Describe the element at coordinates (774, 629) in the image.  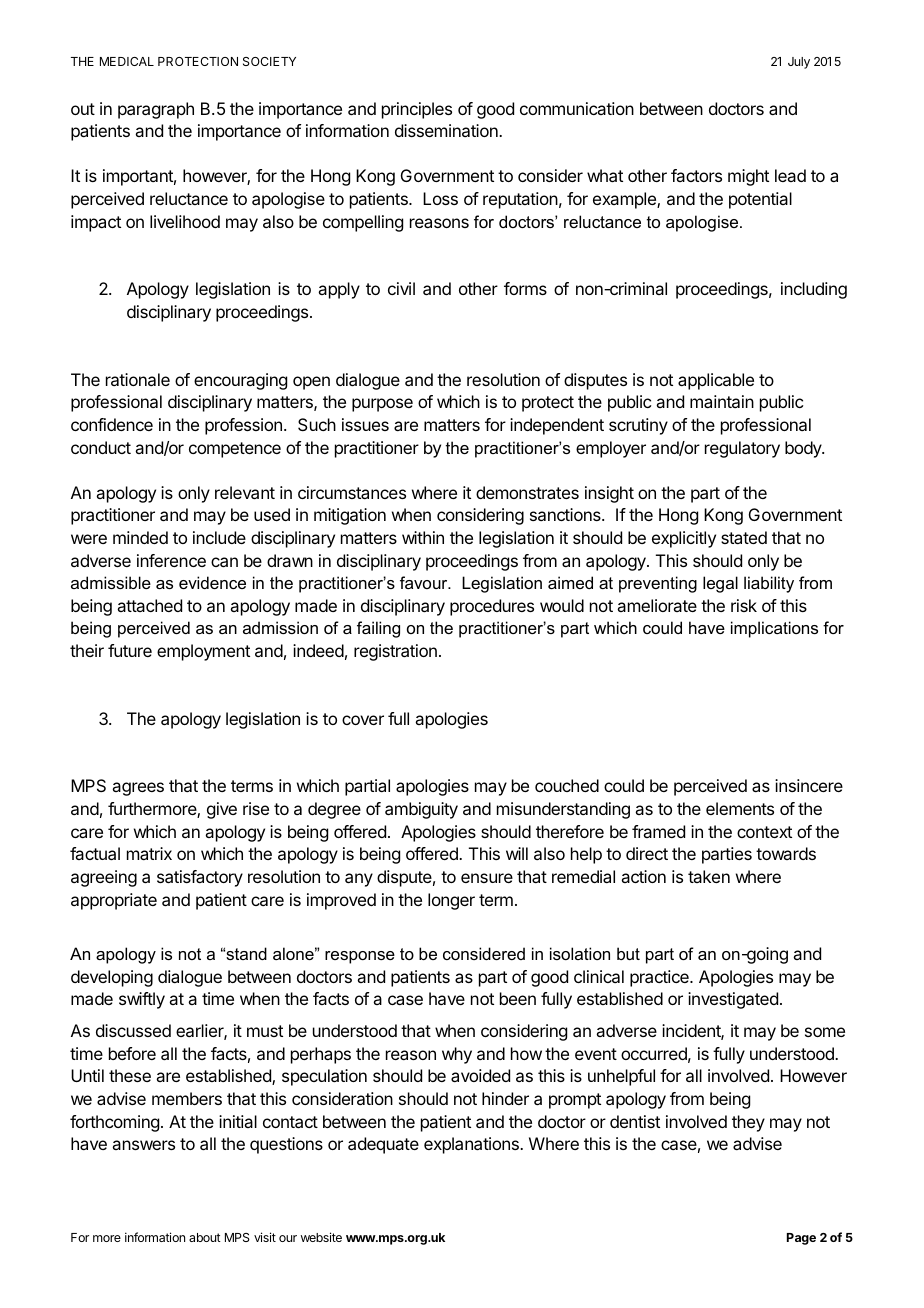
I see `implications` at that location.
